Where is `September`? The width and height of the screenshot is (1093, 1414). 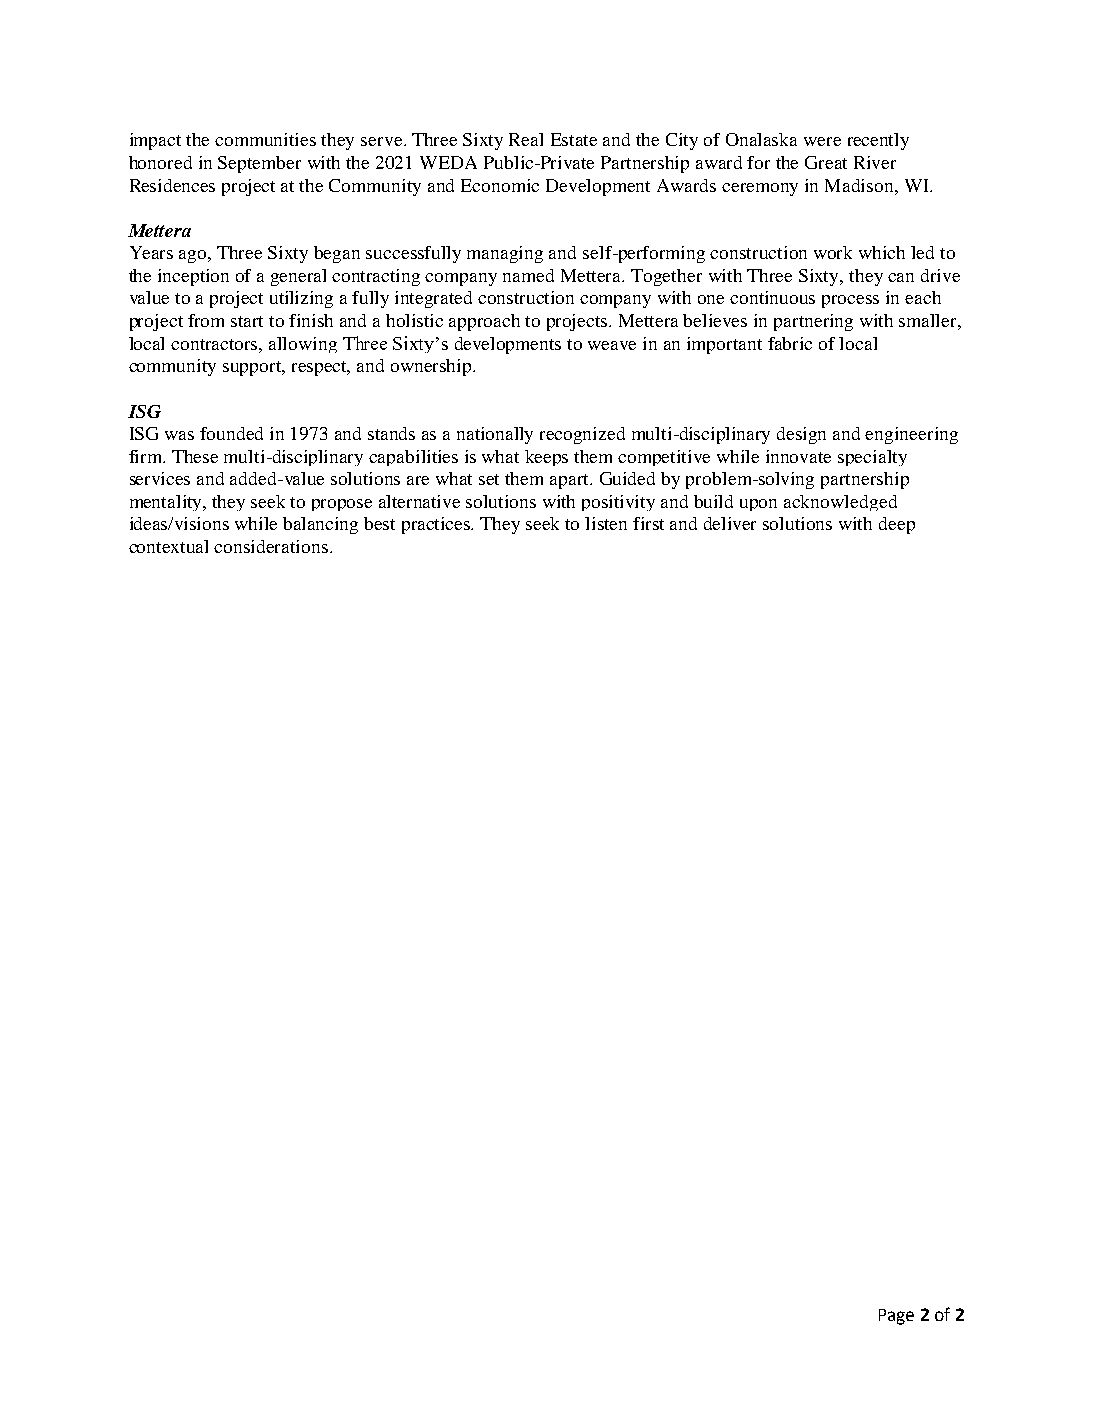
September is located at coordinates (259, 164).
